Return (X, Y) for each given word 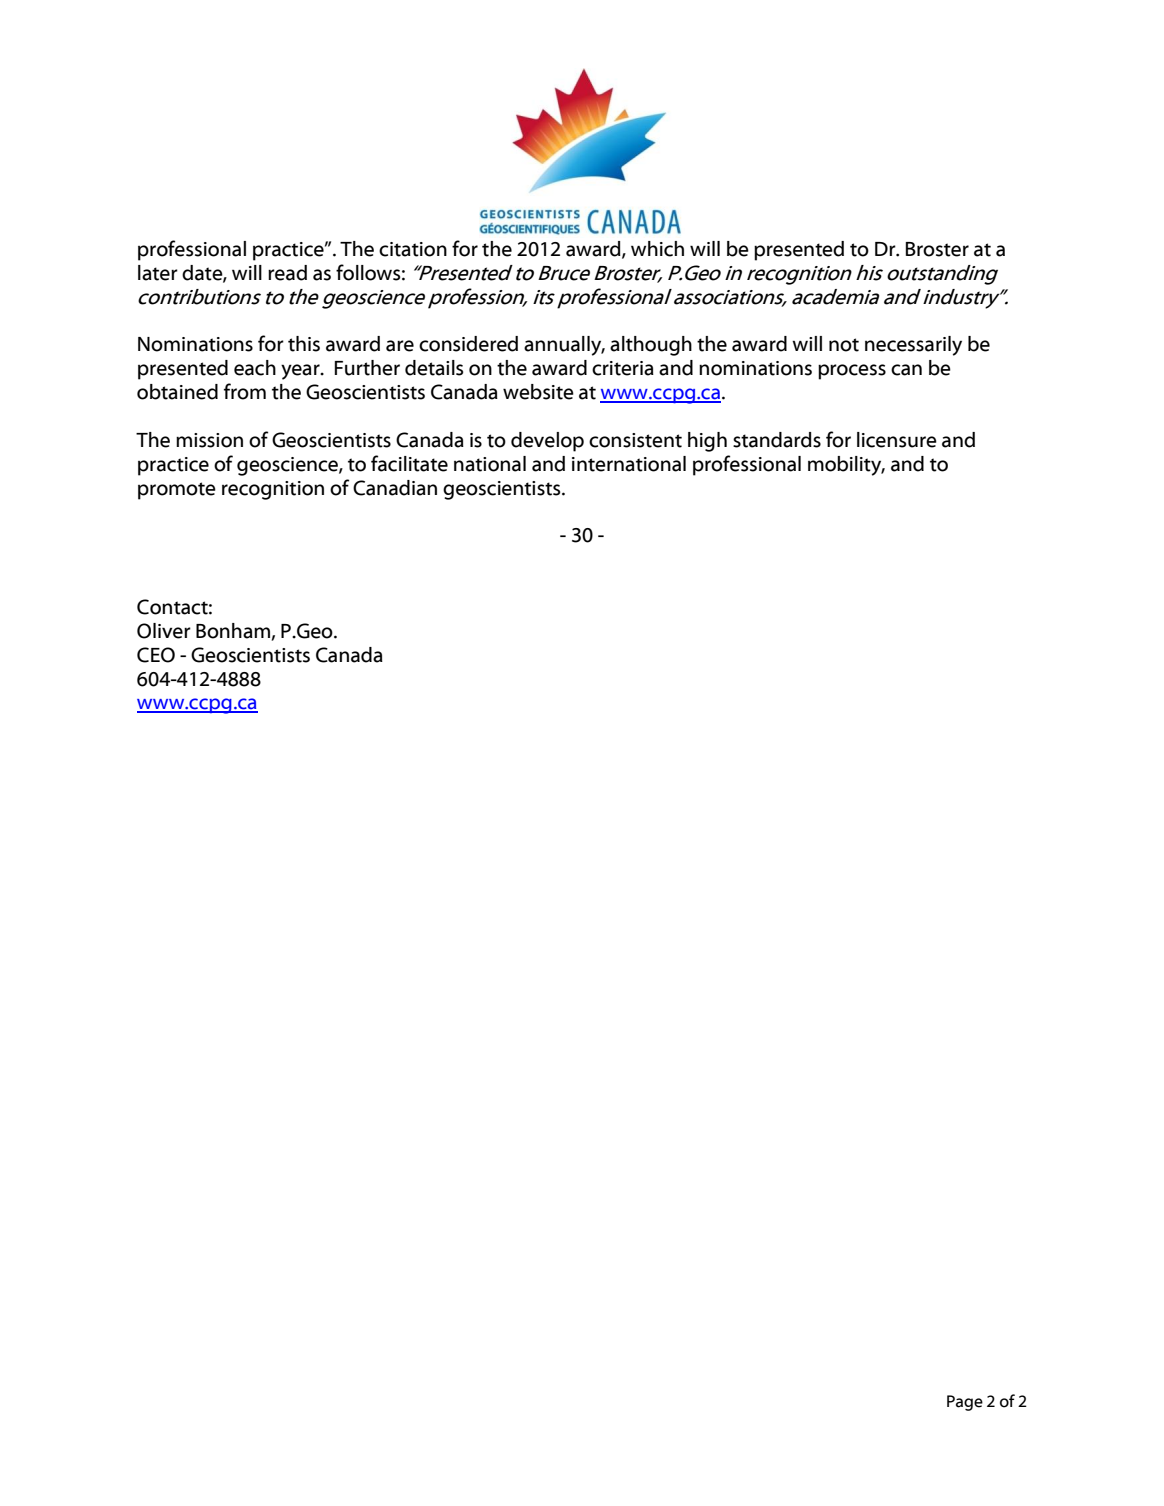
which (657, 249)
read (287, 273)
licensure (897, 440)
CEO (156, 655)
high (707, 442)
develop (547, 442)
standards (777, 440)
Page (965, 1403)
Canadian (395, 488)
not (844, 345)
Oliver (164, 631)
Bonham (234, 632)
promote (177, 491)
